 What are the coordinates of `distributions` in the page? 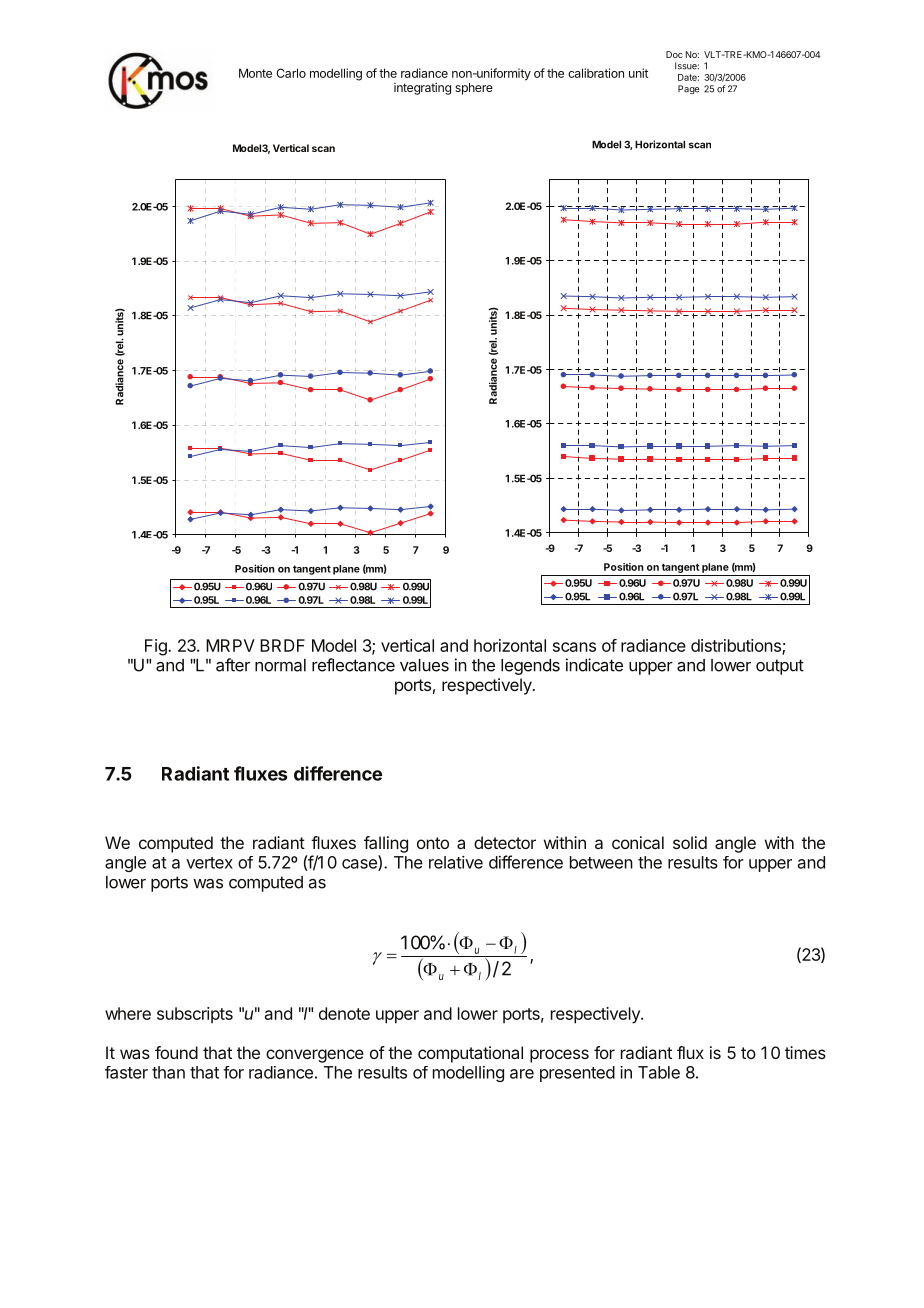 It's located at (737, 646).
